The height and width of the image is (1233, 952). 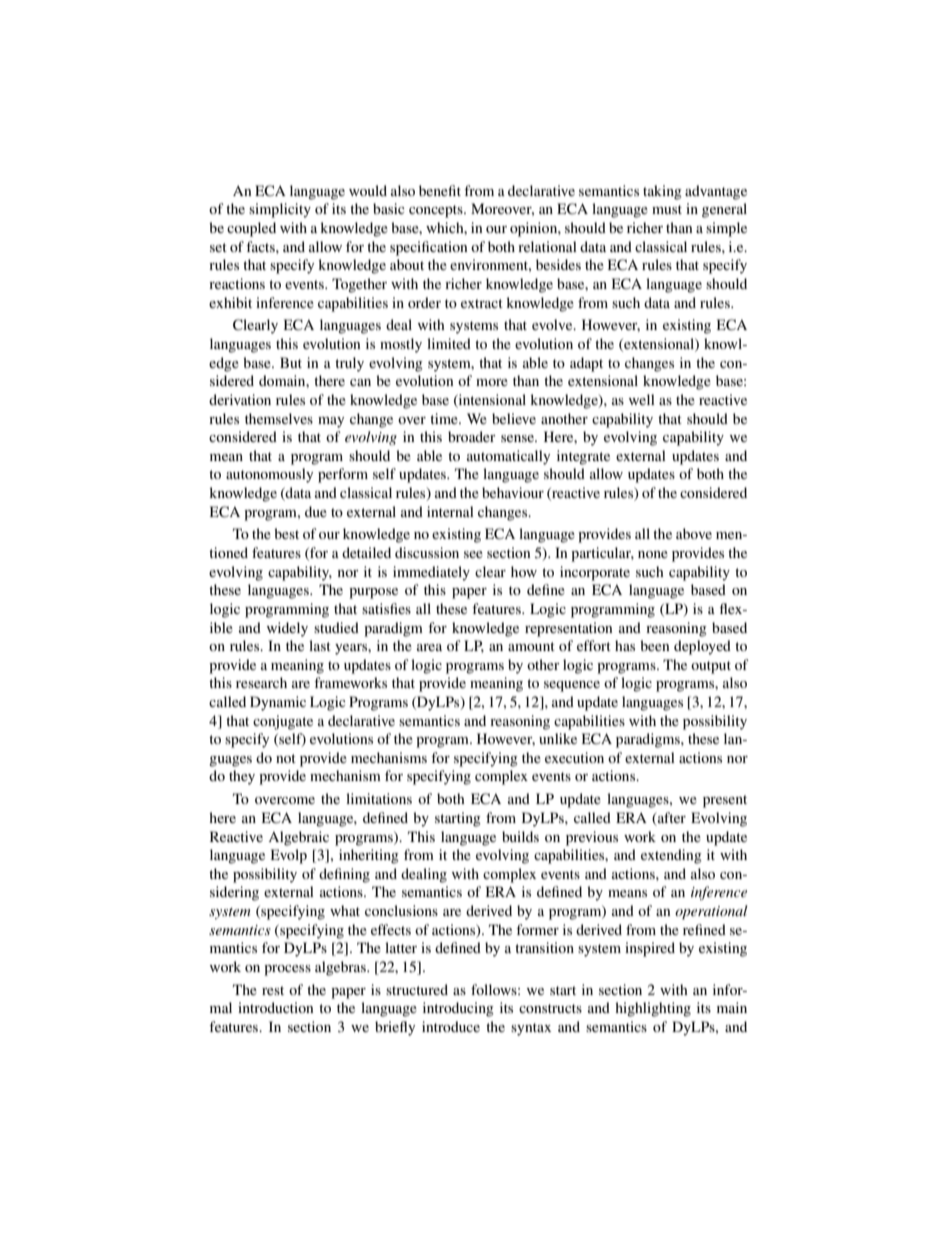 What do you see at coordinates (653, 1009) in the image?
I see `highlighting` at bounding box center [653, 1009].
